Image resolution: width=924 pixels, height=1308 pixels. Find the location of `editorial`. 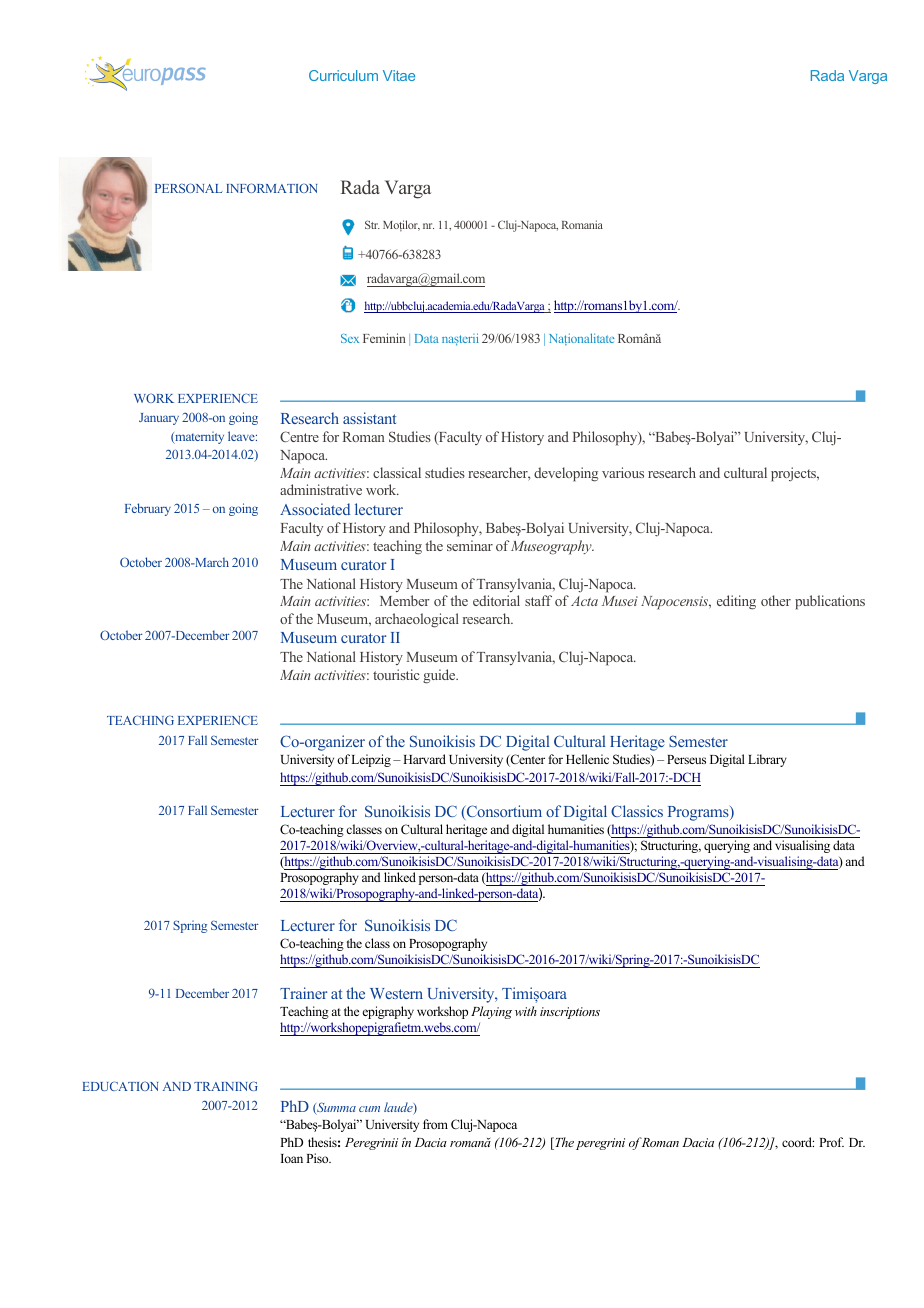

editorial is located at coordinates (496, 600).
